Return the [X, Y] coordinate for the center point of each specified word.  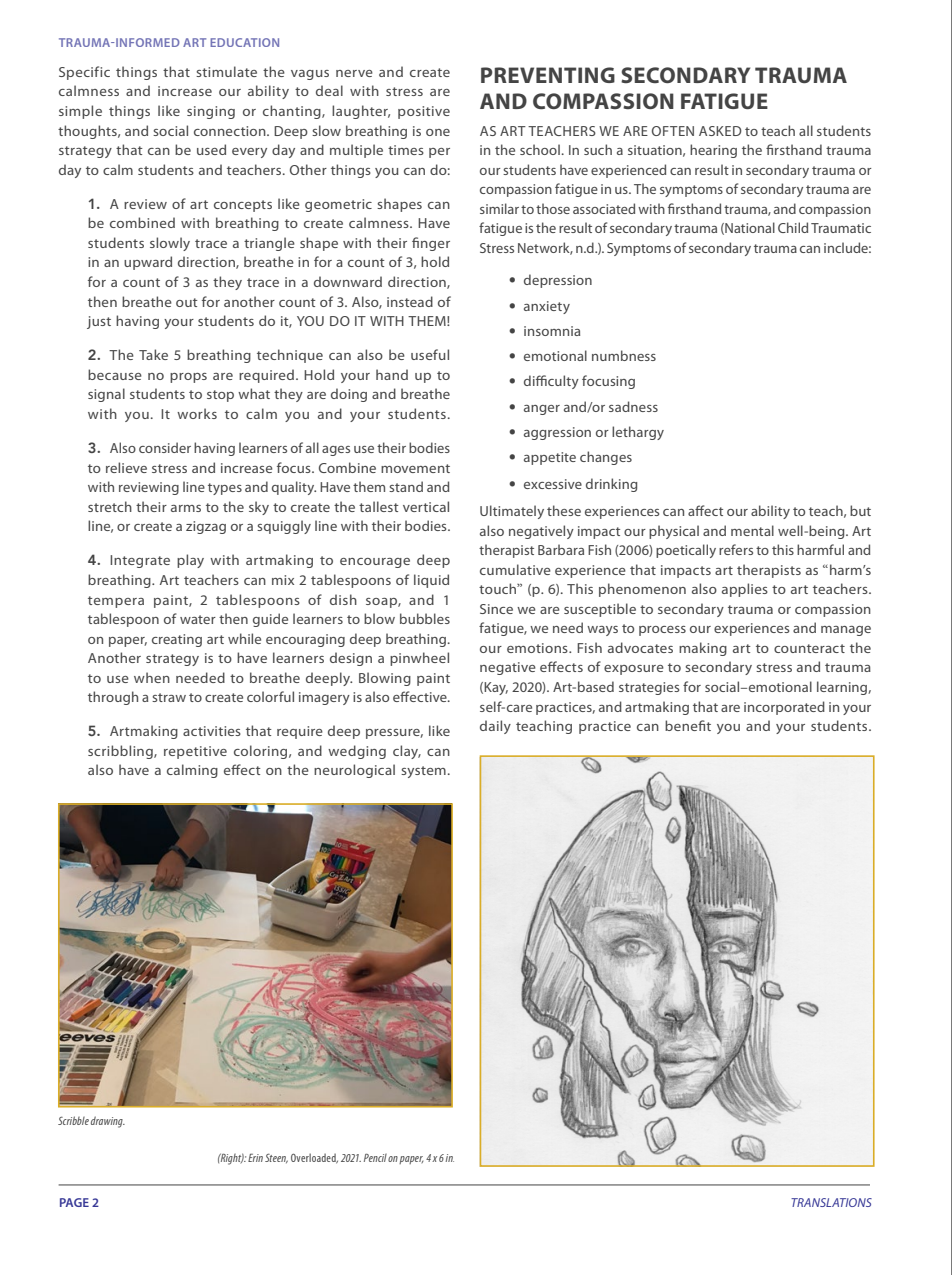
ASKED [720, 131]
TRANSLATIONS [831, 1202]
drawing [108, 1122]
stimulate [226, 71]
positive [424, 112]
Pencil [375, 1158]
